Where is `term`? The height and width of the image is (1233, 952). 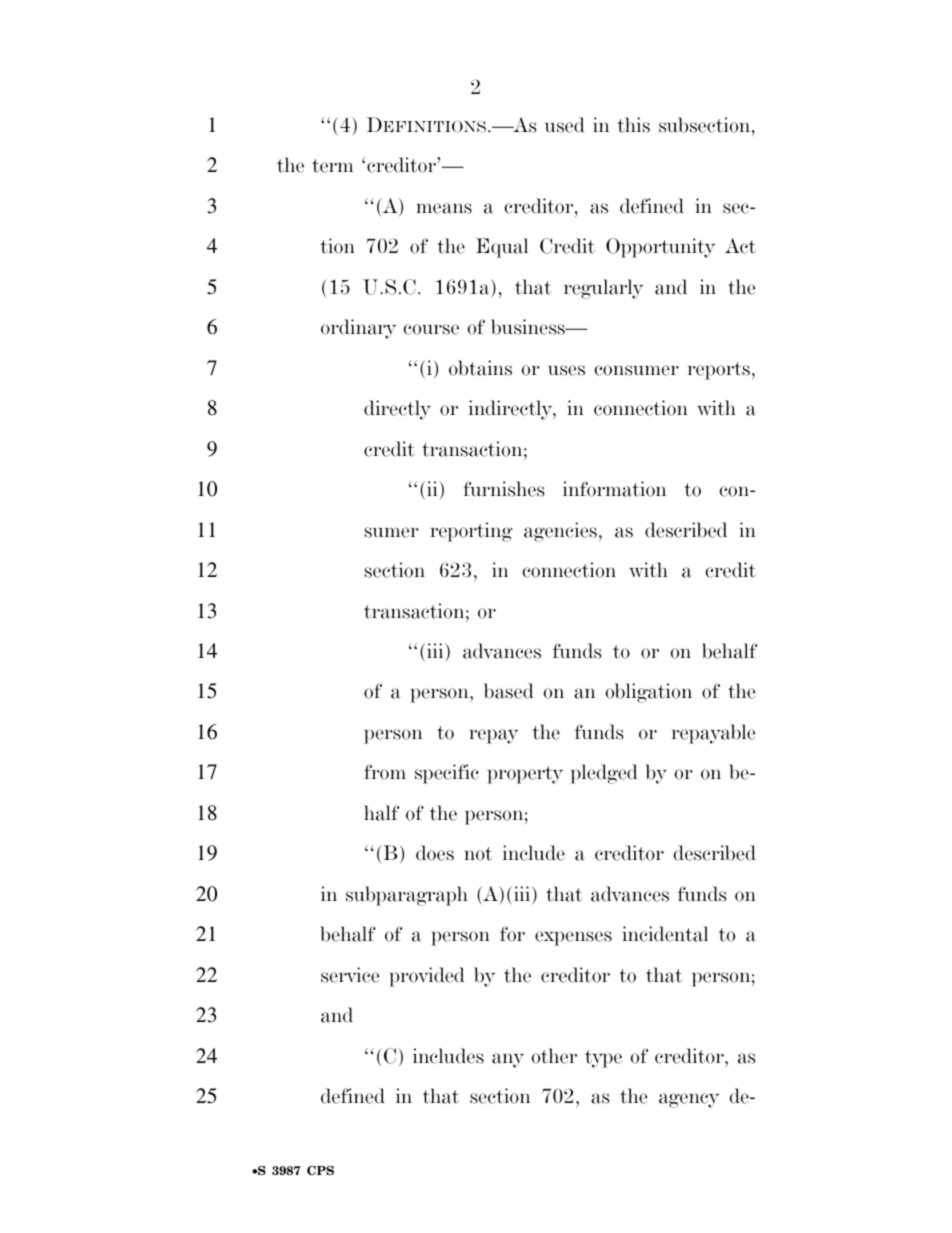
term is located at coordinates (332, 166).
